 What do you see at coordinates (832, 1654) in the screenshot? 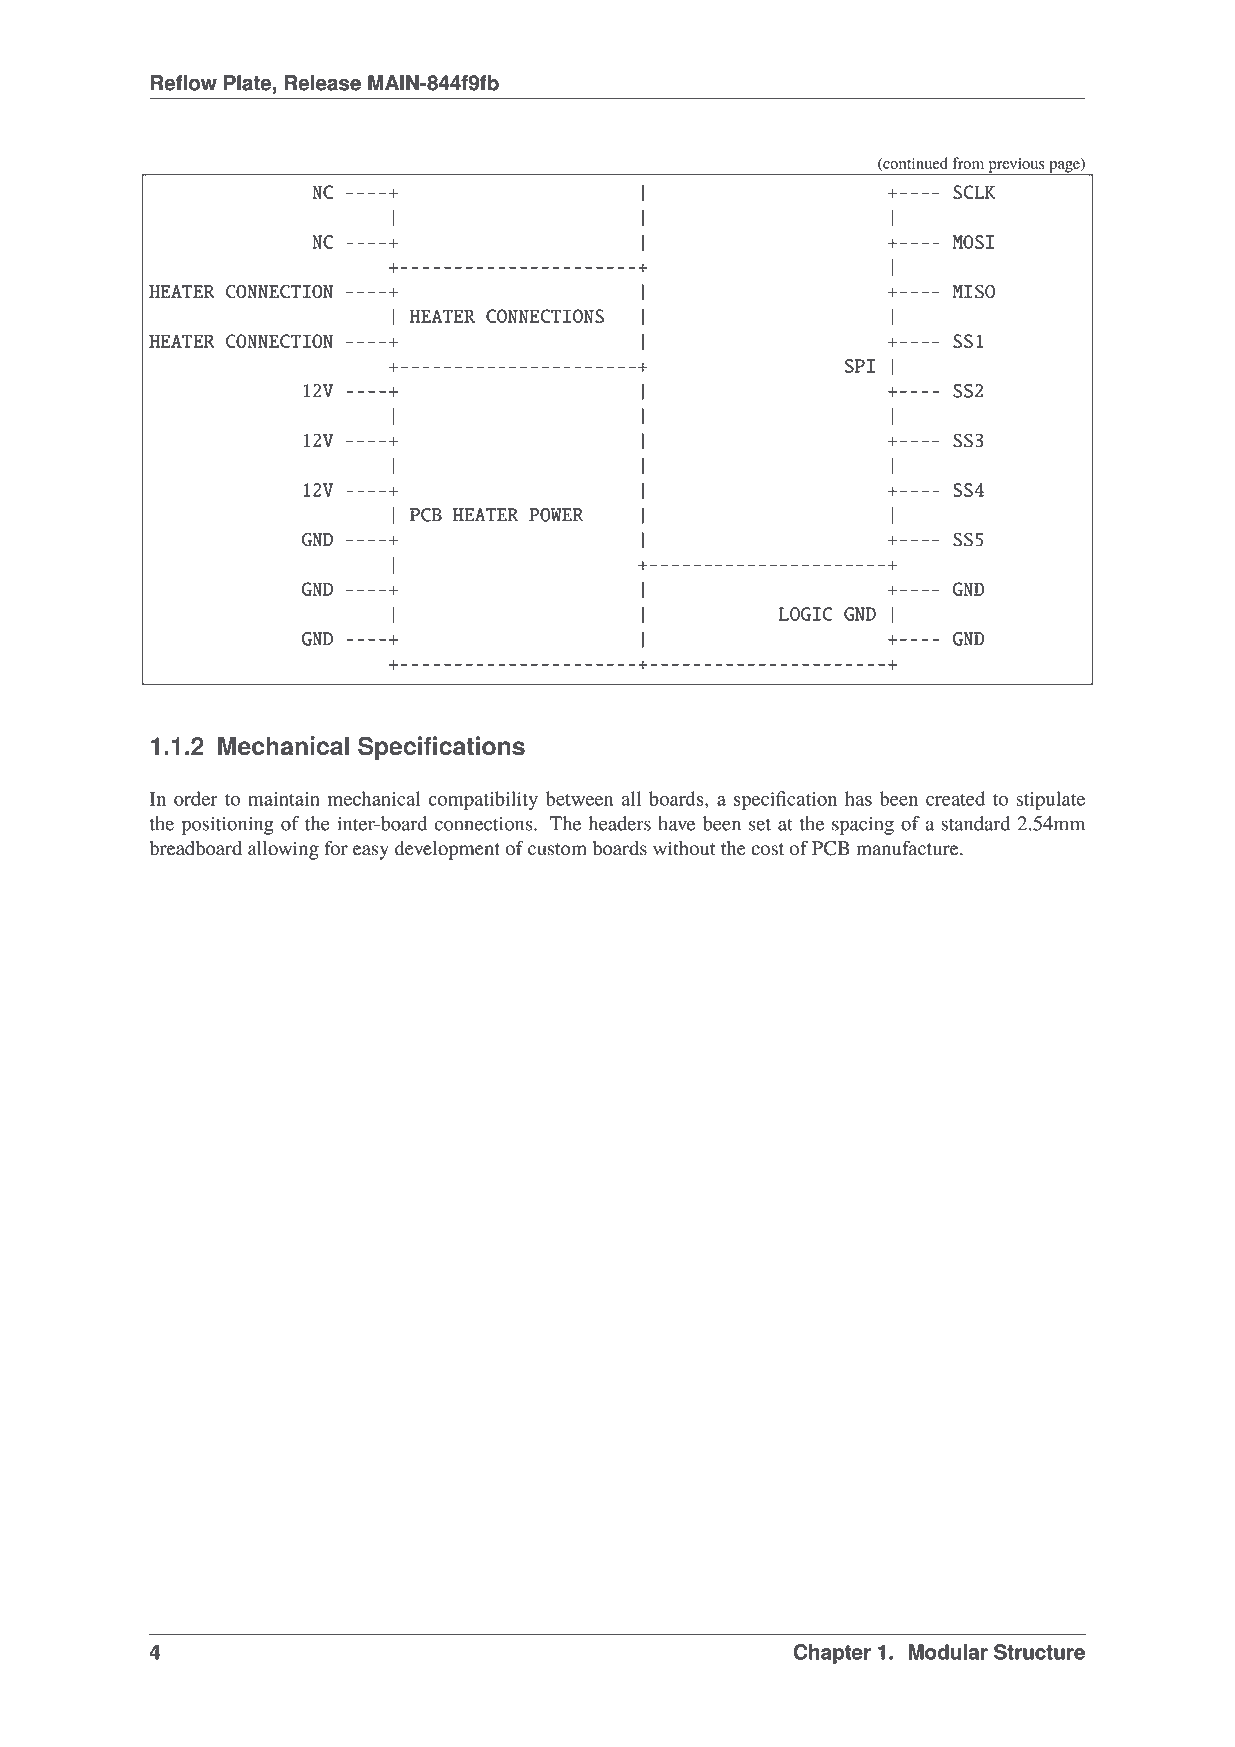
I see `Chapter` at bounding box center [832, 1654].
